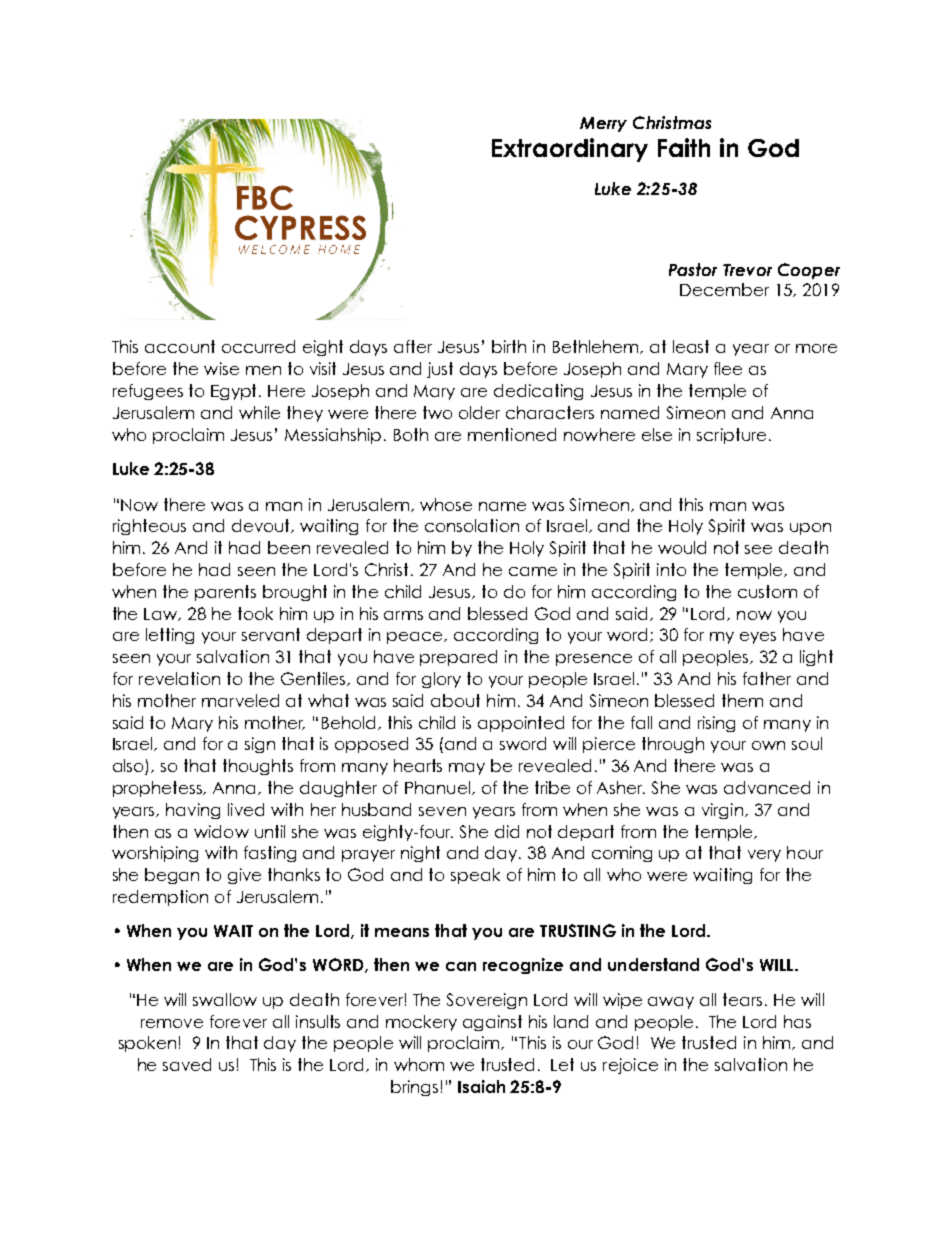 The image size is (952, 1233). I want to click on saved, so click(187, 1064).
